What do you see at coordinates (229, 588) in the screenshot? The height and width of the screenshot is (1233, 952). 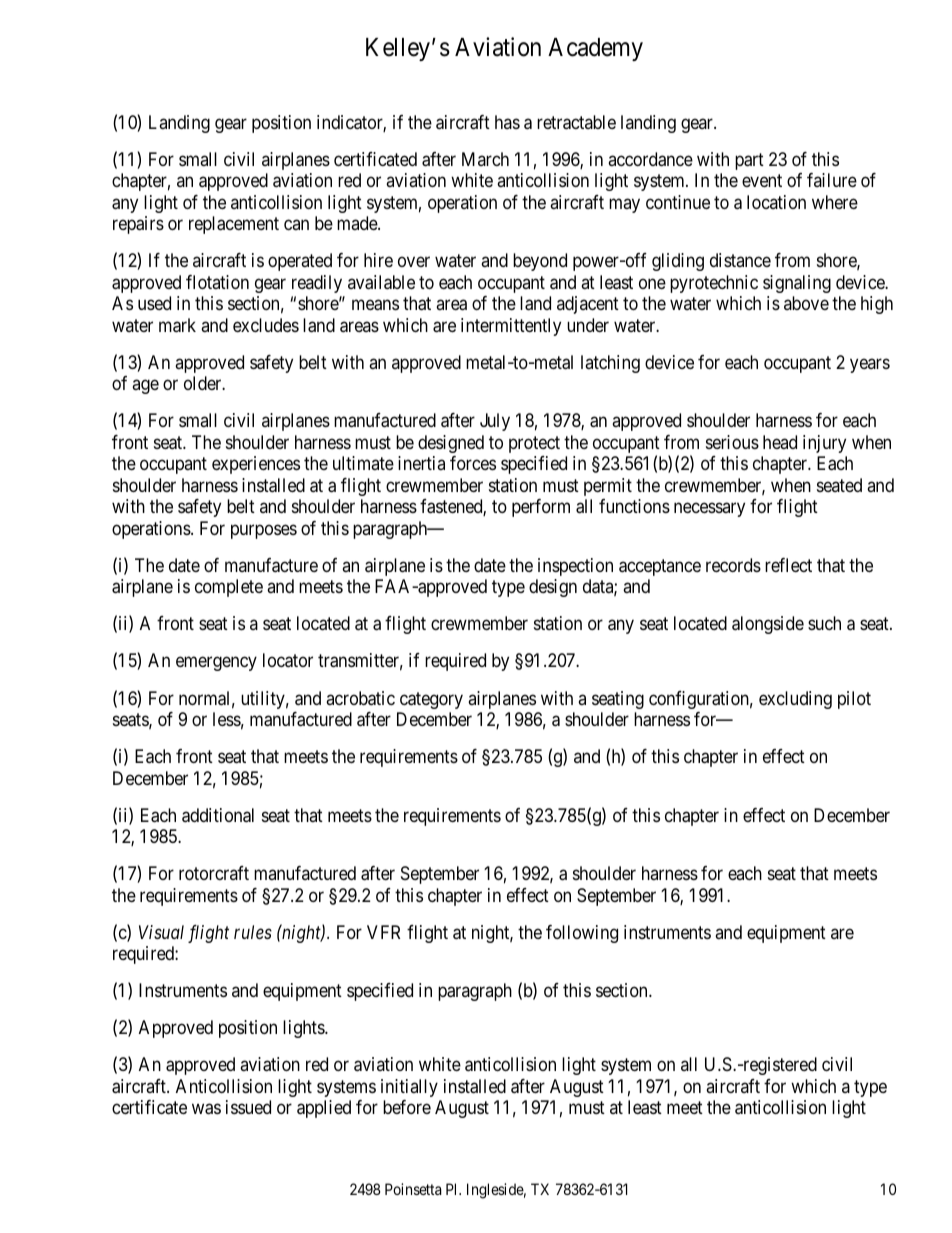 I see `complete` at bounding box center [229, 588].
